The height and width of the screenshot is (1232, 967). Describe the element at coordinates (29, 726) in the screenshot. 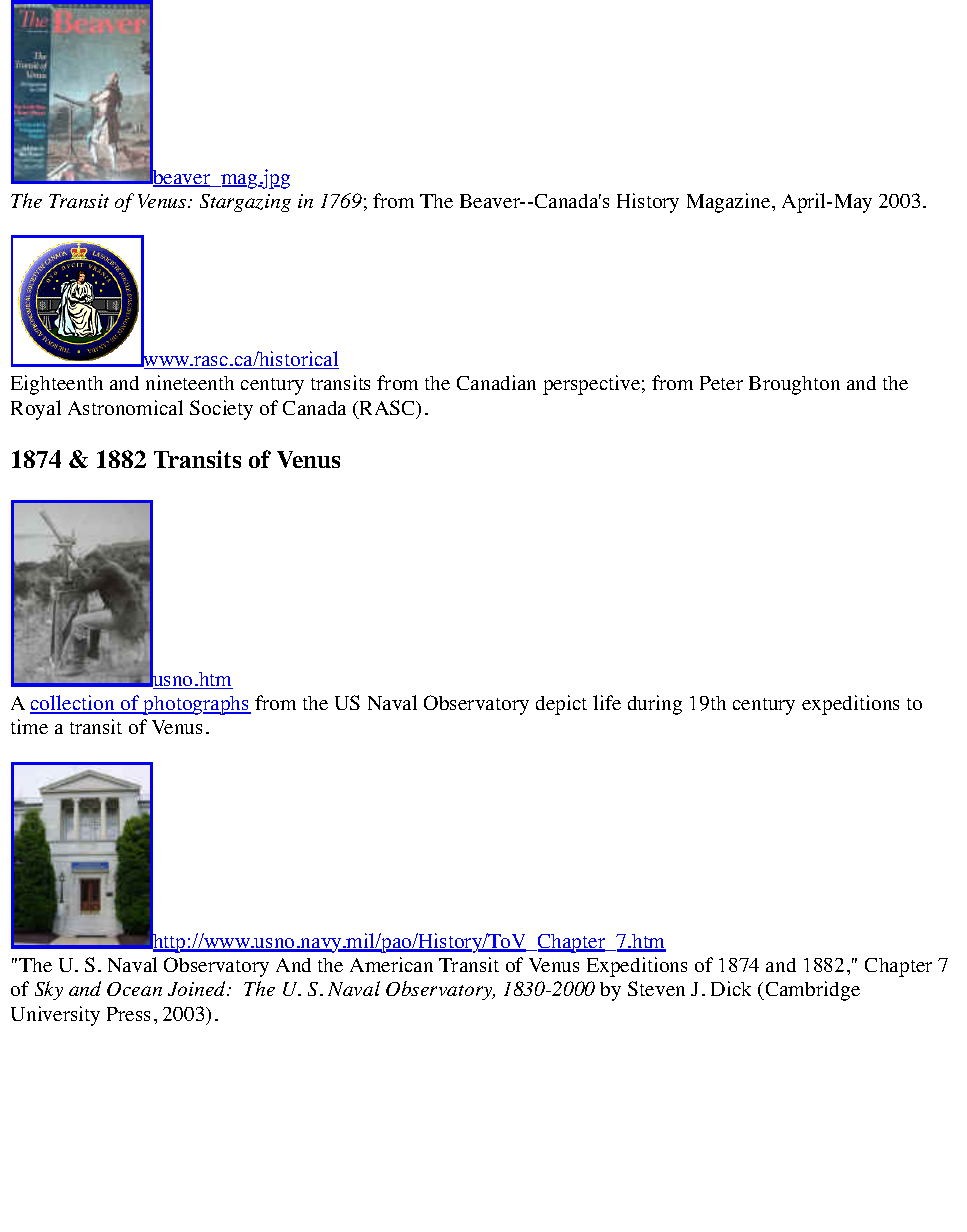

I see `time` at that location.
